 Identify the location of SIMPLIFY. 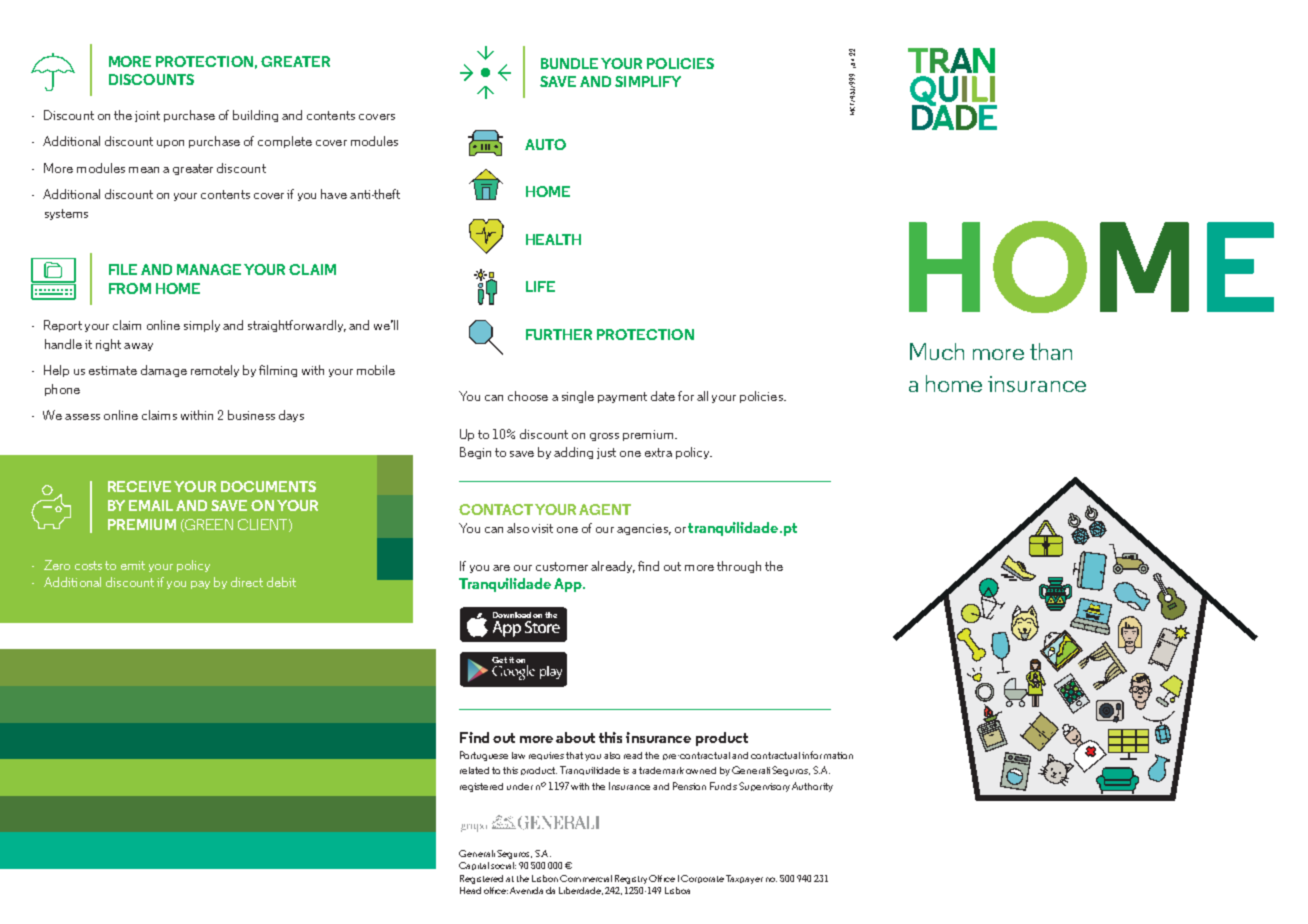
(648, 81).
